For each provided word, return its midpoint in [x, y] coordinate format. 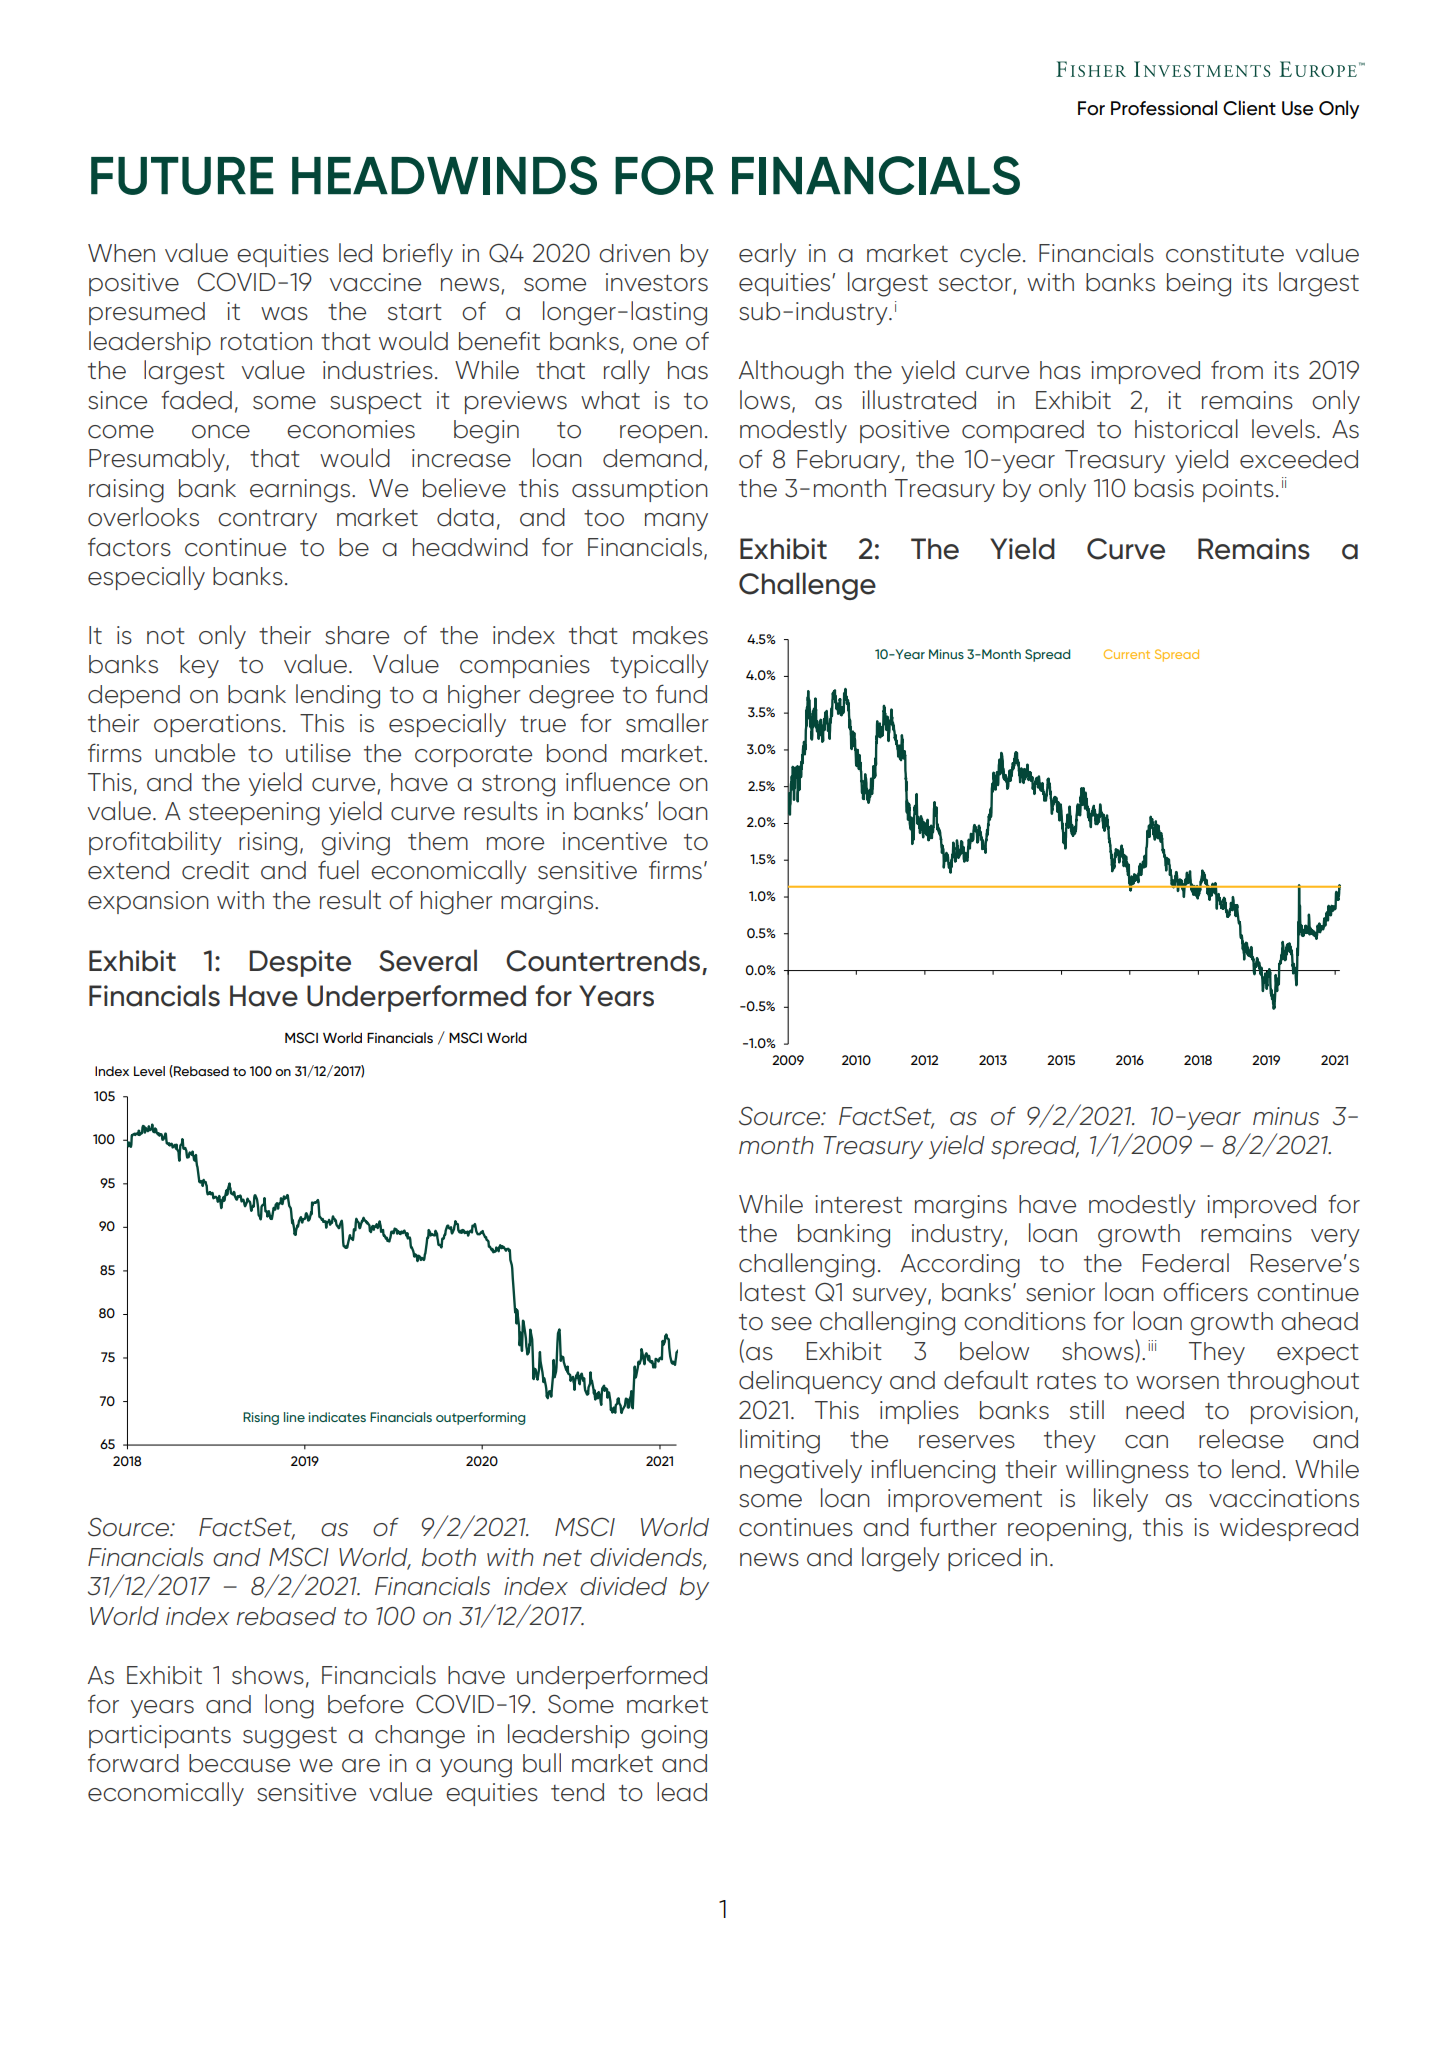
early [767, 255]
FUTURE [182, 176]
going [674, 1737]
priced [984, 1559]
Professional [1164, 108]
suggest [290, 1738]
